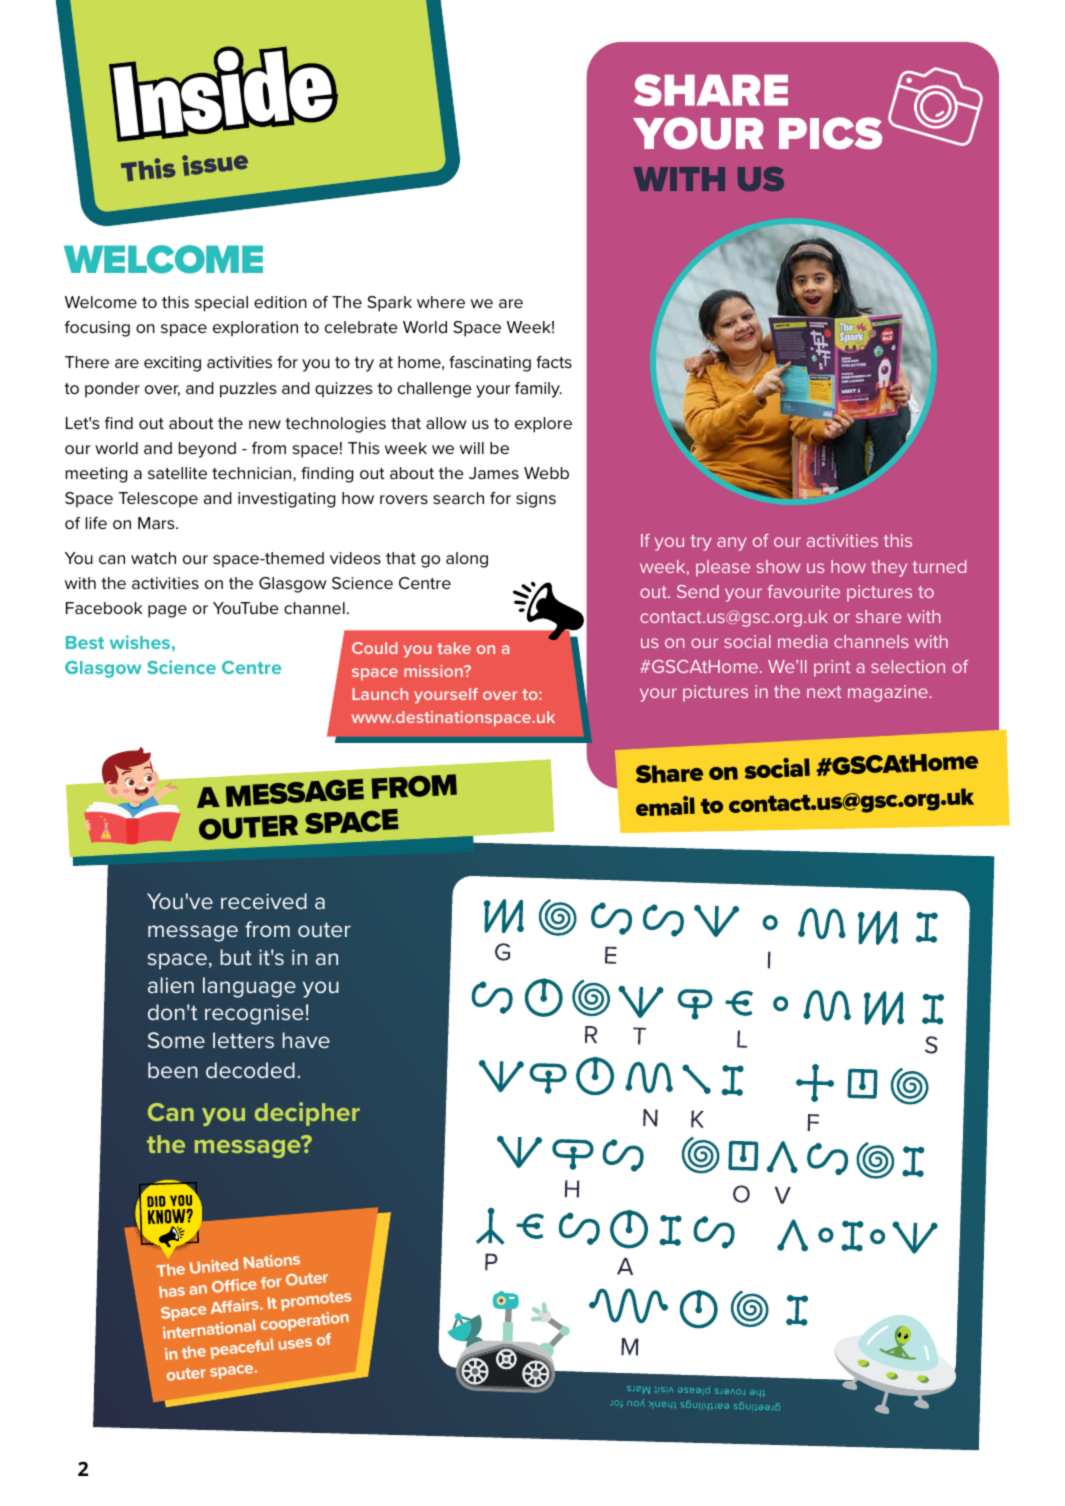 The height and width of the image is (1506, 1065). Describe the element at coordinates (434, 671) in the image. I see `mission` at that location.
